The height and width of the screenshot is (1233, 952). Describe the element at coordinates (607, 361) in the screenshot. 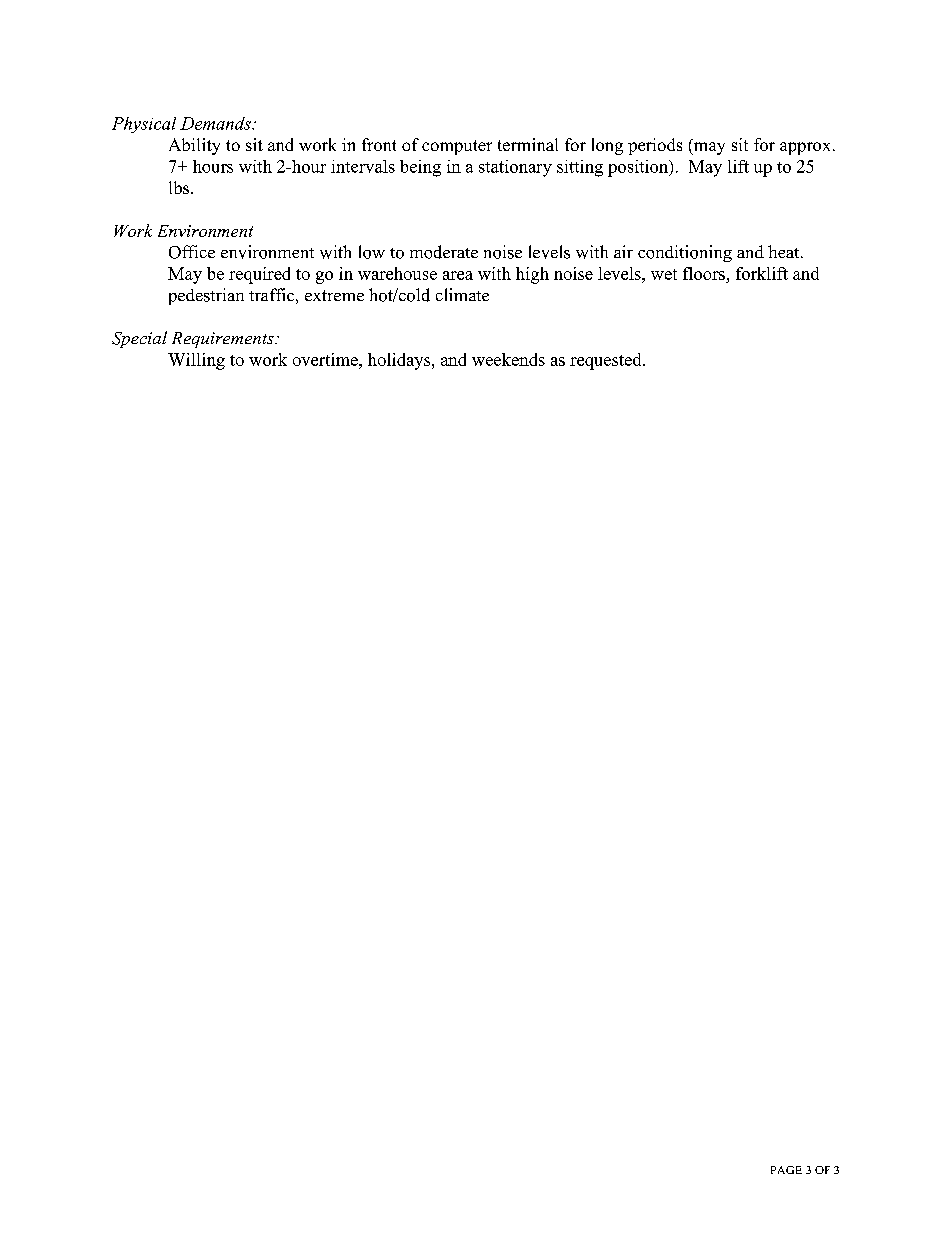

I see `requested` at that location.
